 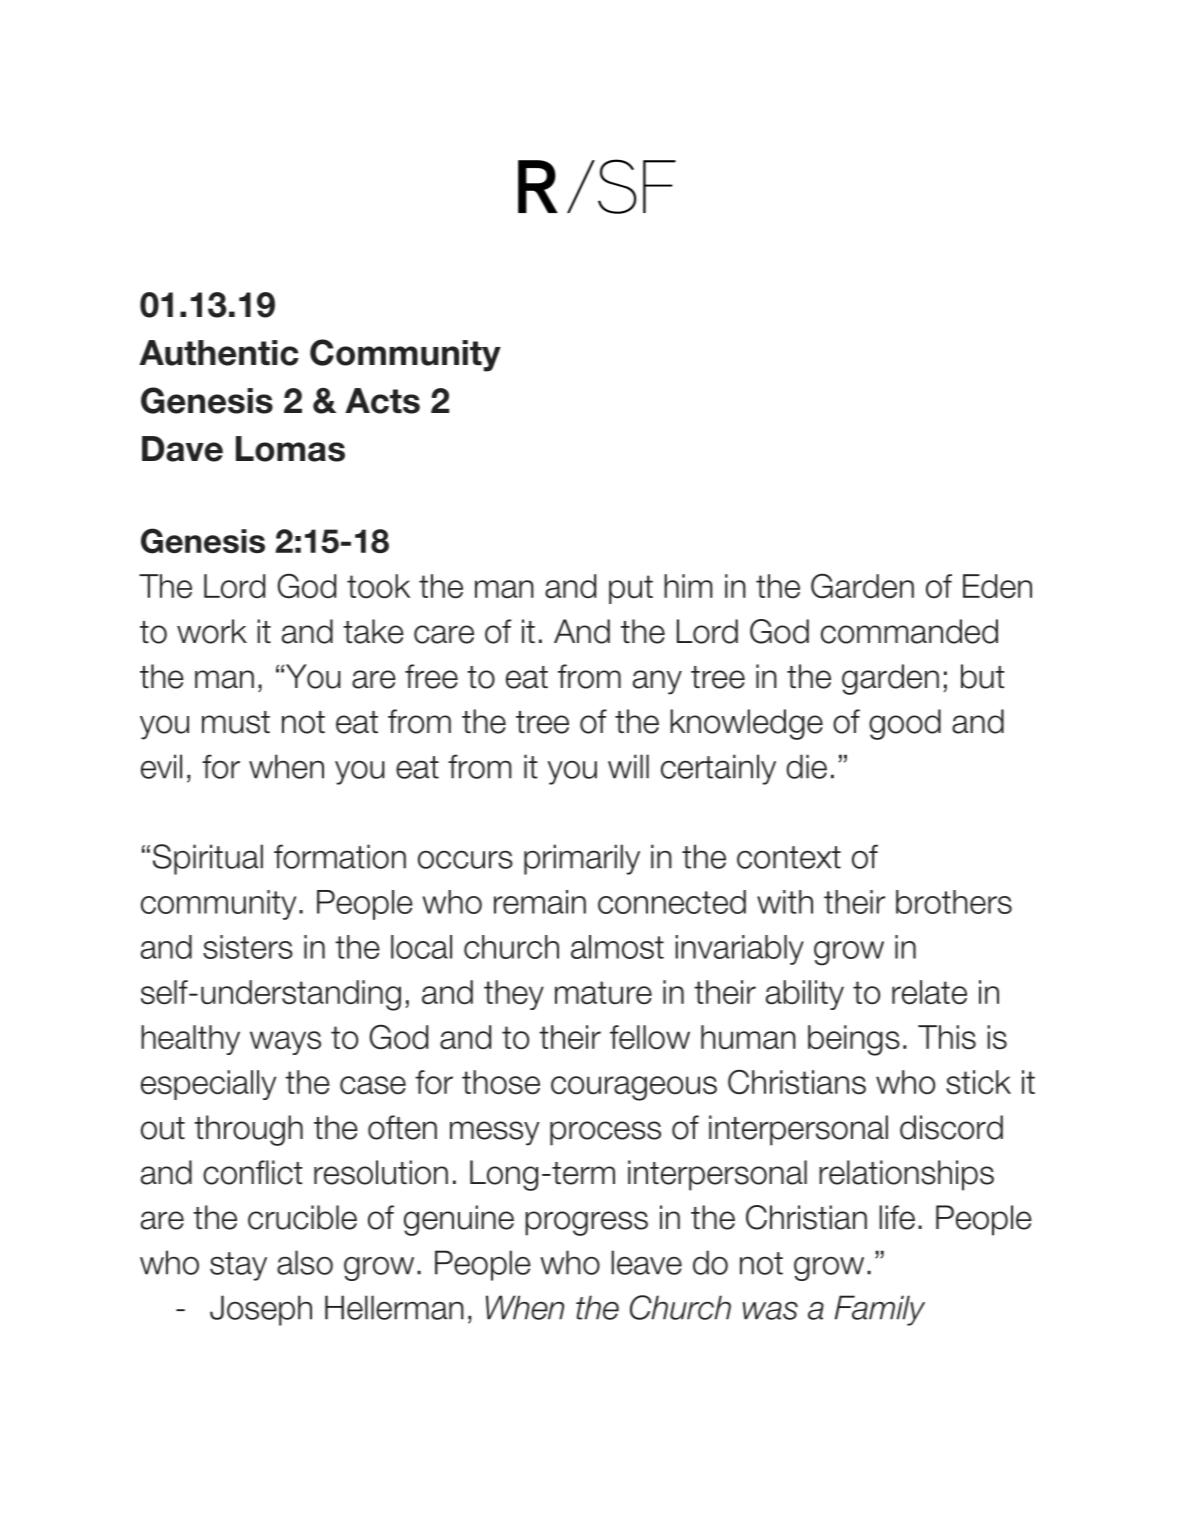 What do you see at coordinates (219, 353) in the screenshot?
I see `Authentic` at bounding box center [219, 353].
